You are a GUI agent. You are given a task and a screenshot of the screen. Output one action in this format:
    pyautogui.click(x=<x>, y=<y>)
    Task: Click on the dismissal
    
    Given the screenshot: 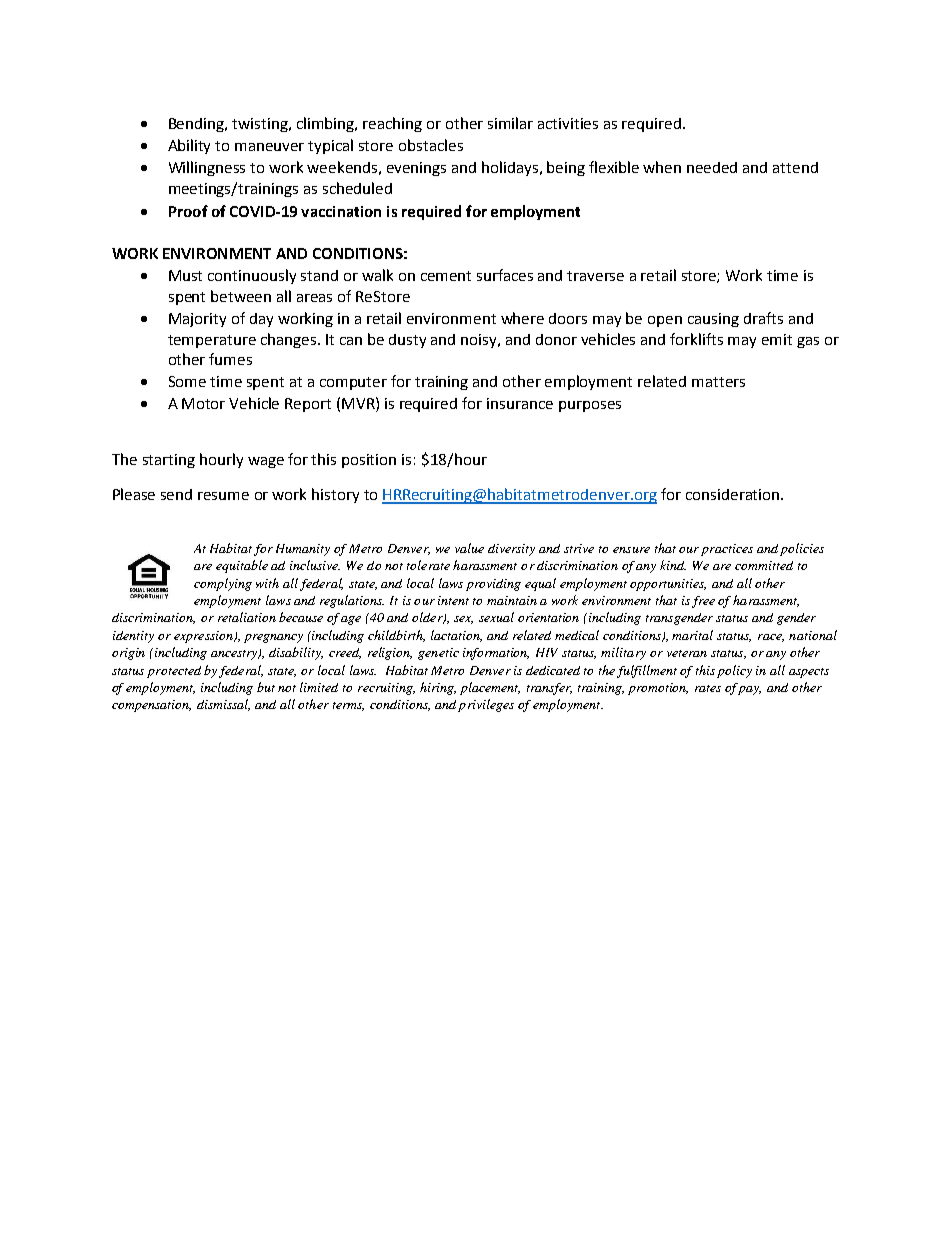 What is the action you would take?
    pyautogui.click(x=223, y=705)
